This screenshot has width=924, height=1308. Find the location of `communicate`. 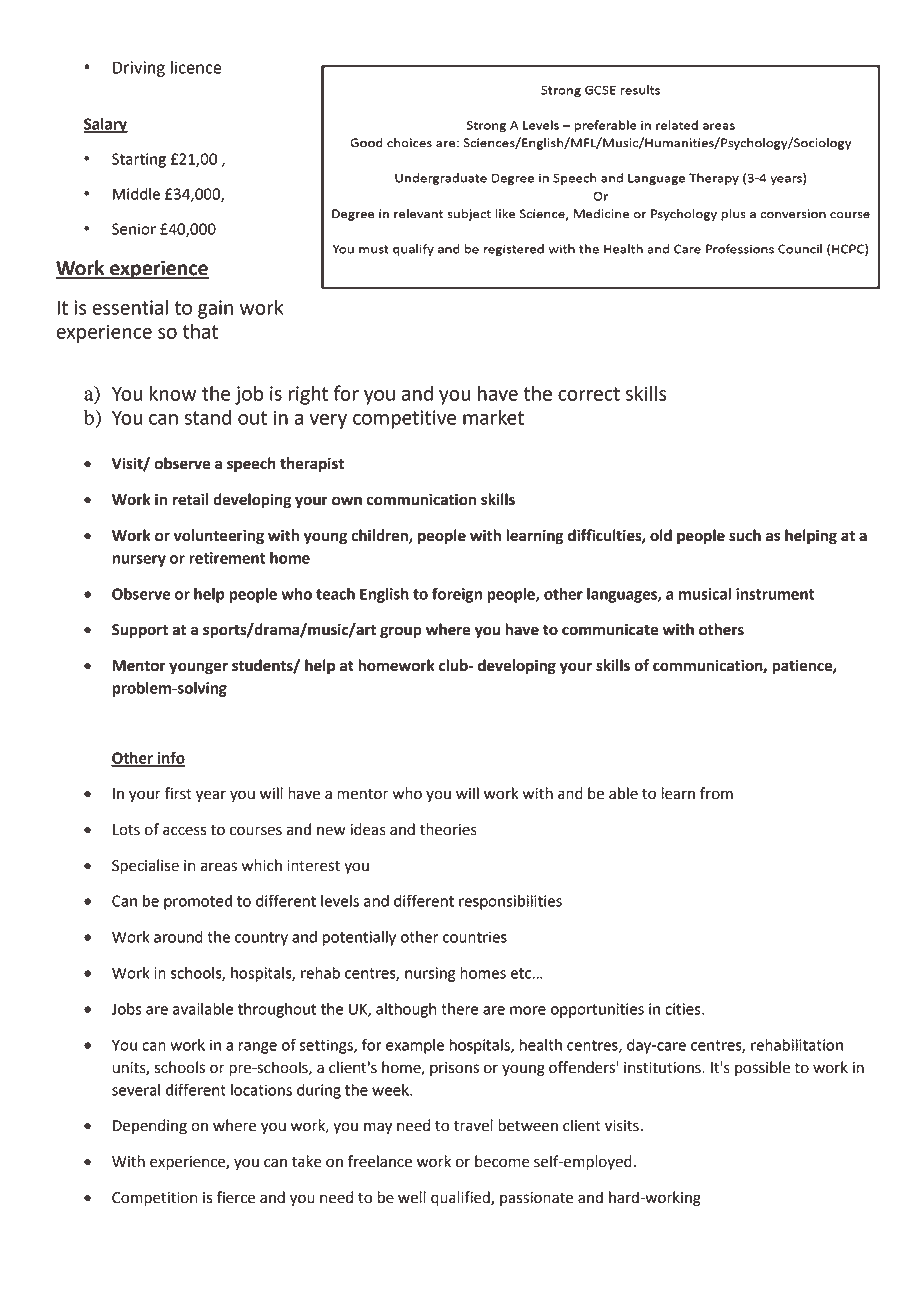

communicate is located at coordinates (610, 629).
